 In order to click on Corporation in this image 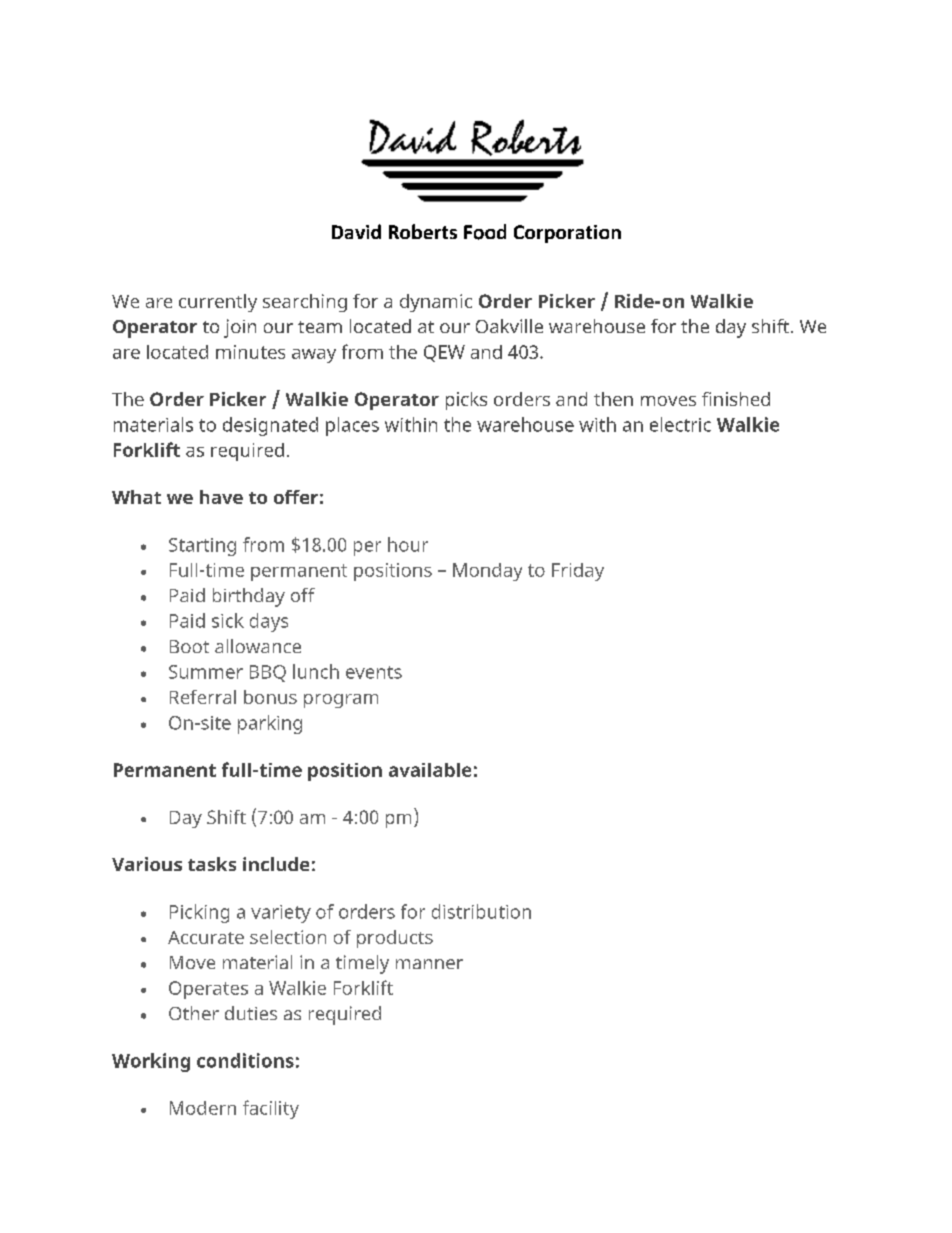, I will do `click(567, 234)`.
